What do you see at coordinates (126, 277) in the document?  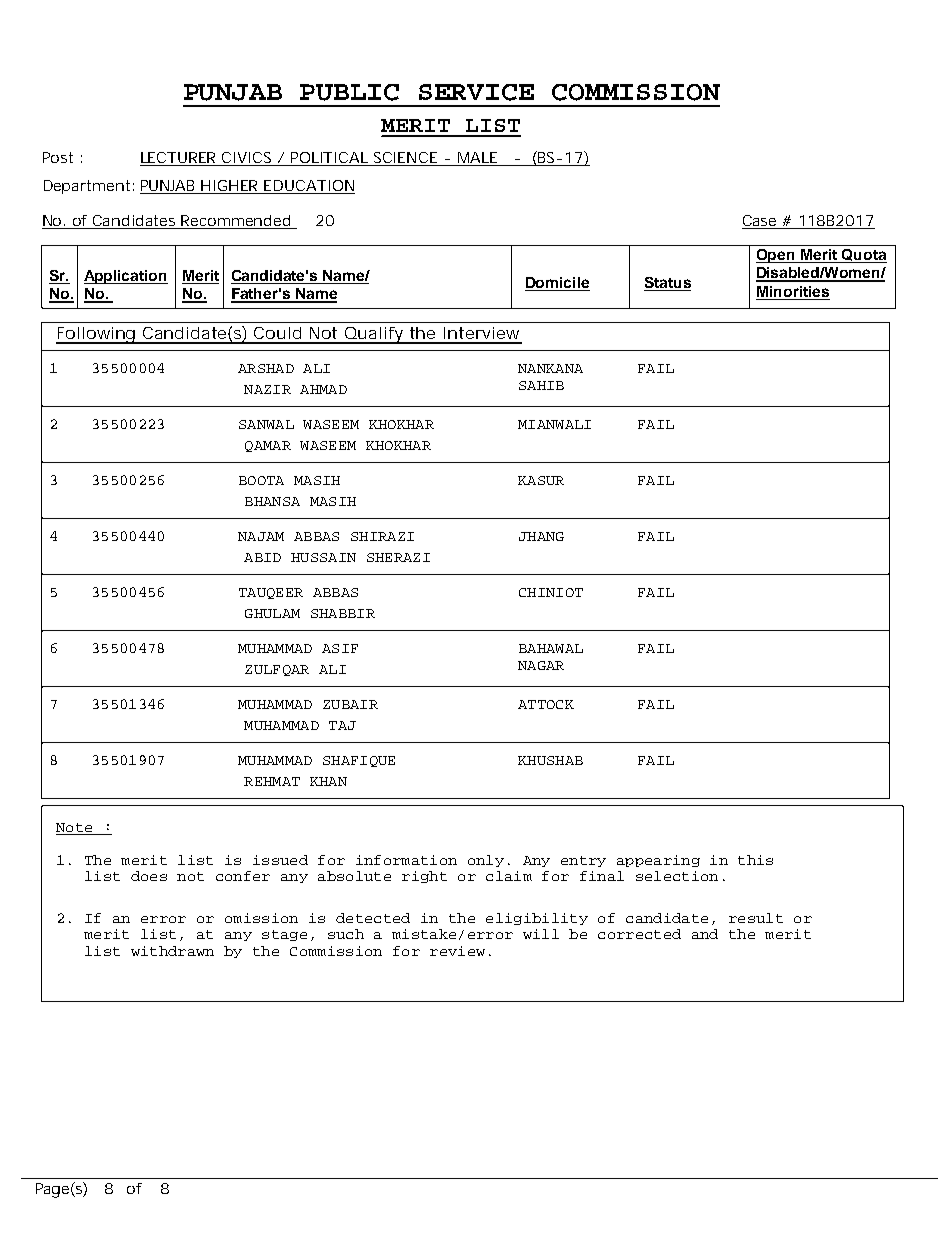 I see `Application` at bounding box center [126, 277].
